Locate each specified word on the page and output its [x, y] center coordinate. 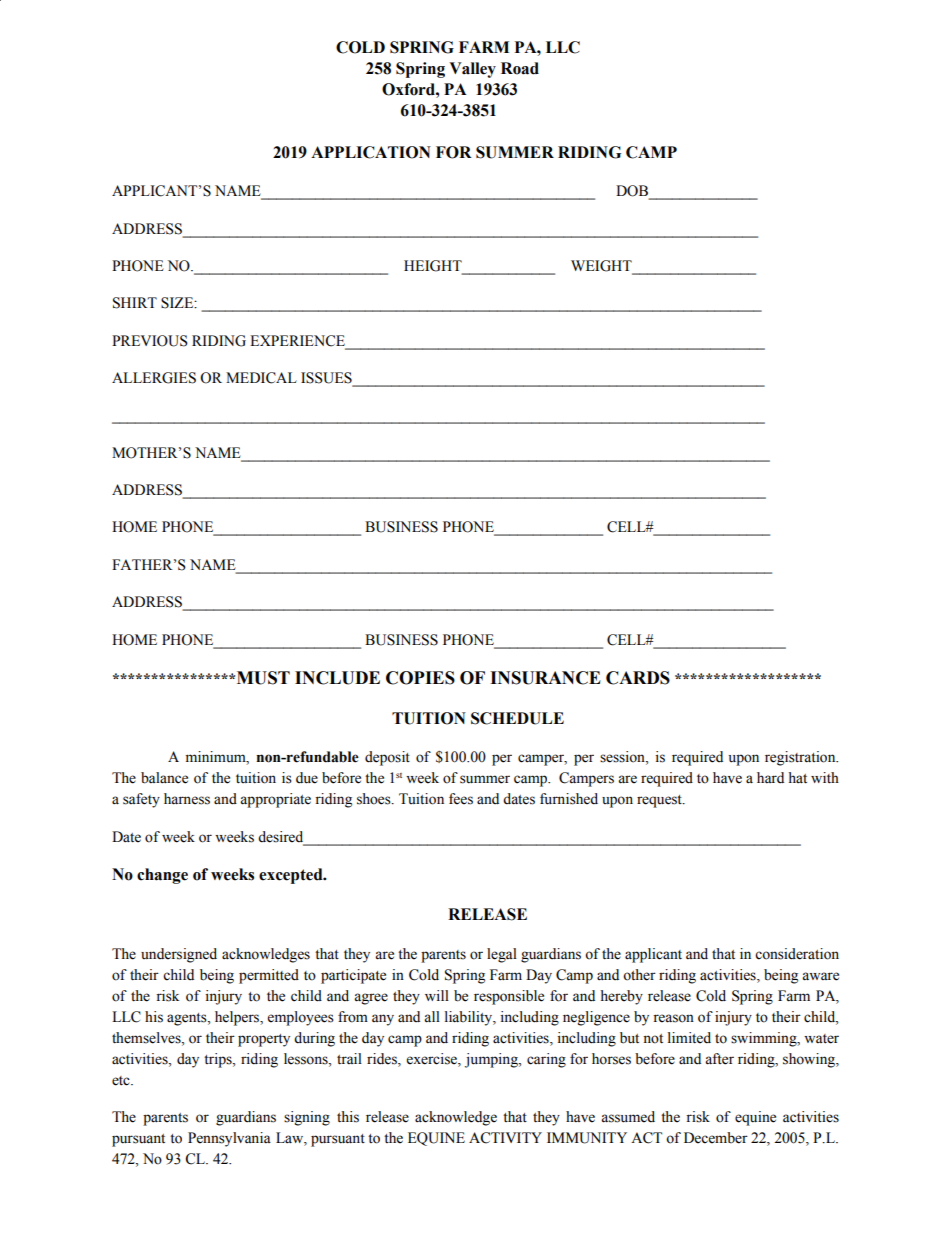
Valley [472, 70]
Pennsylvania [229, 1139]
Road [520, 68]
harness [187, 799]
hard [770, 777]
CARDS [638, 678]
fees [461, 799]
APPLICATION [371, 152]
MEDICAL [261, 378]
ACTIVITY [505, 1138]
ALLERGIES [154, 378]
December [716, 1138]
